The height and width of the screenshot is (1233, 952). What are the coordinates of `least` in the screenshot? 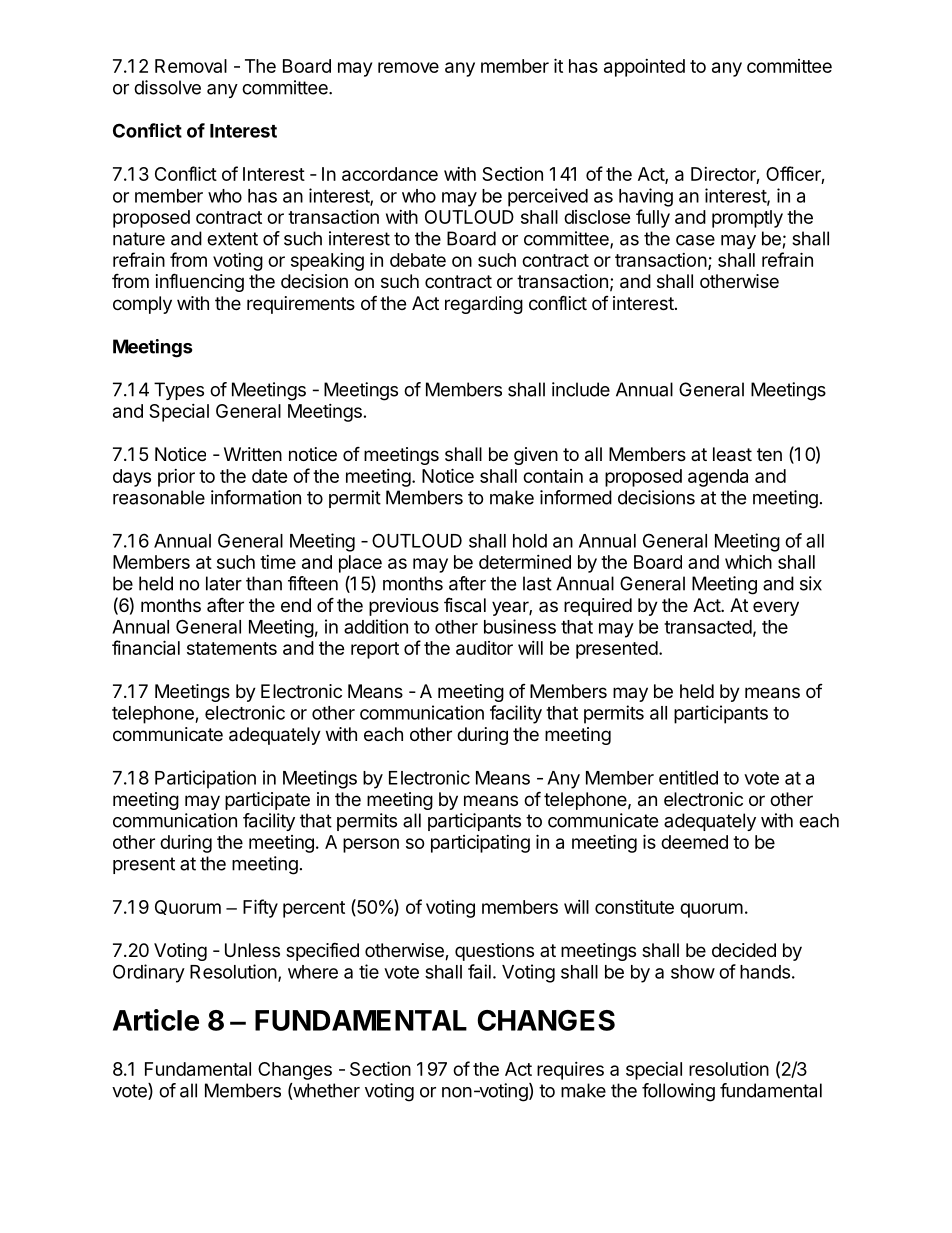 It's located at (732, 454).
